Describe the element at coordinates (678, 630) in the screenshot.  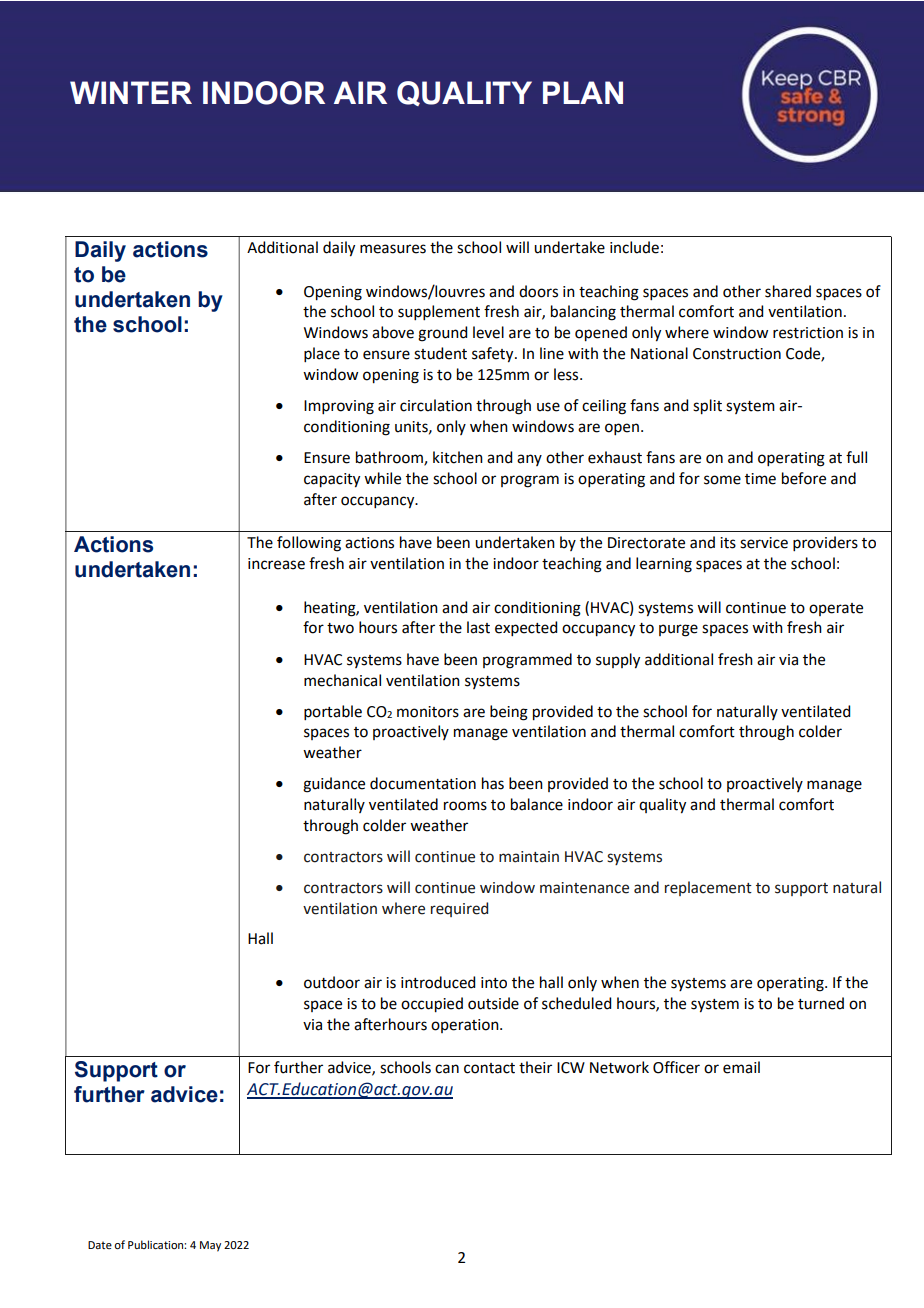
I see `purge` at that location.
